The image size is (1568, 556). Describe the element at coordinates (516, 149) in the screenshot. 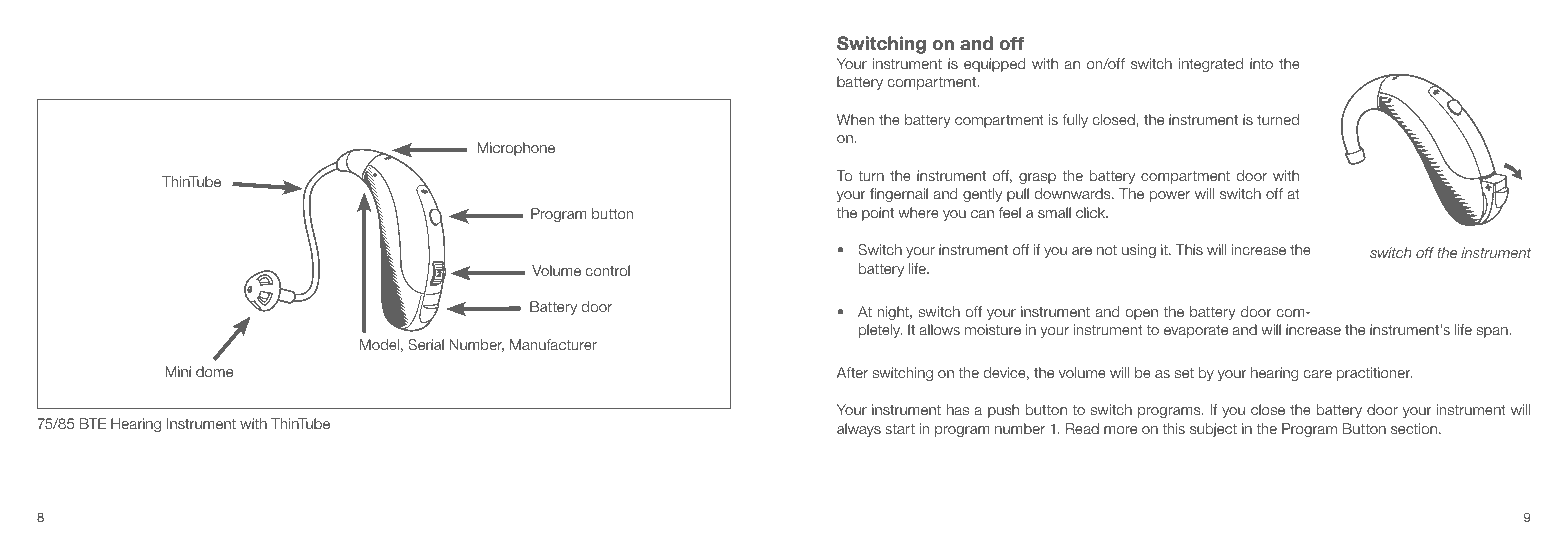

I see `Microphone` at that location.
